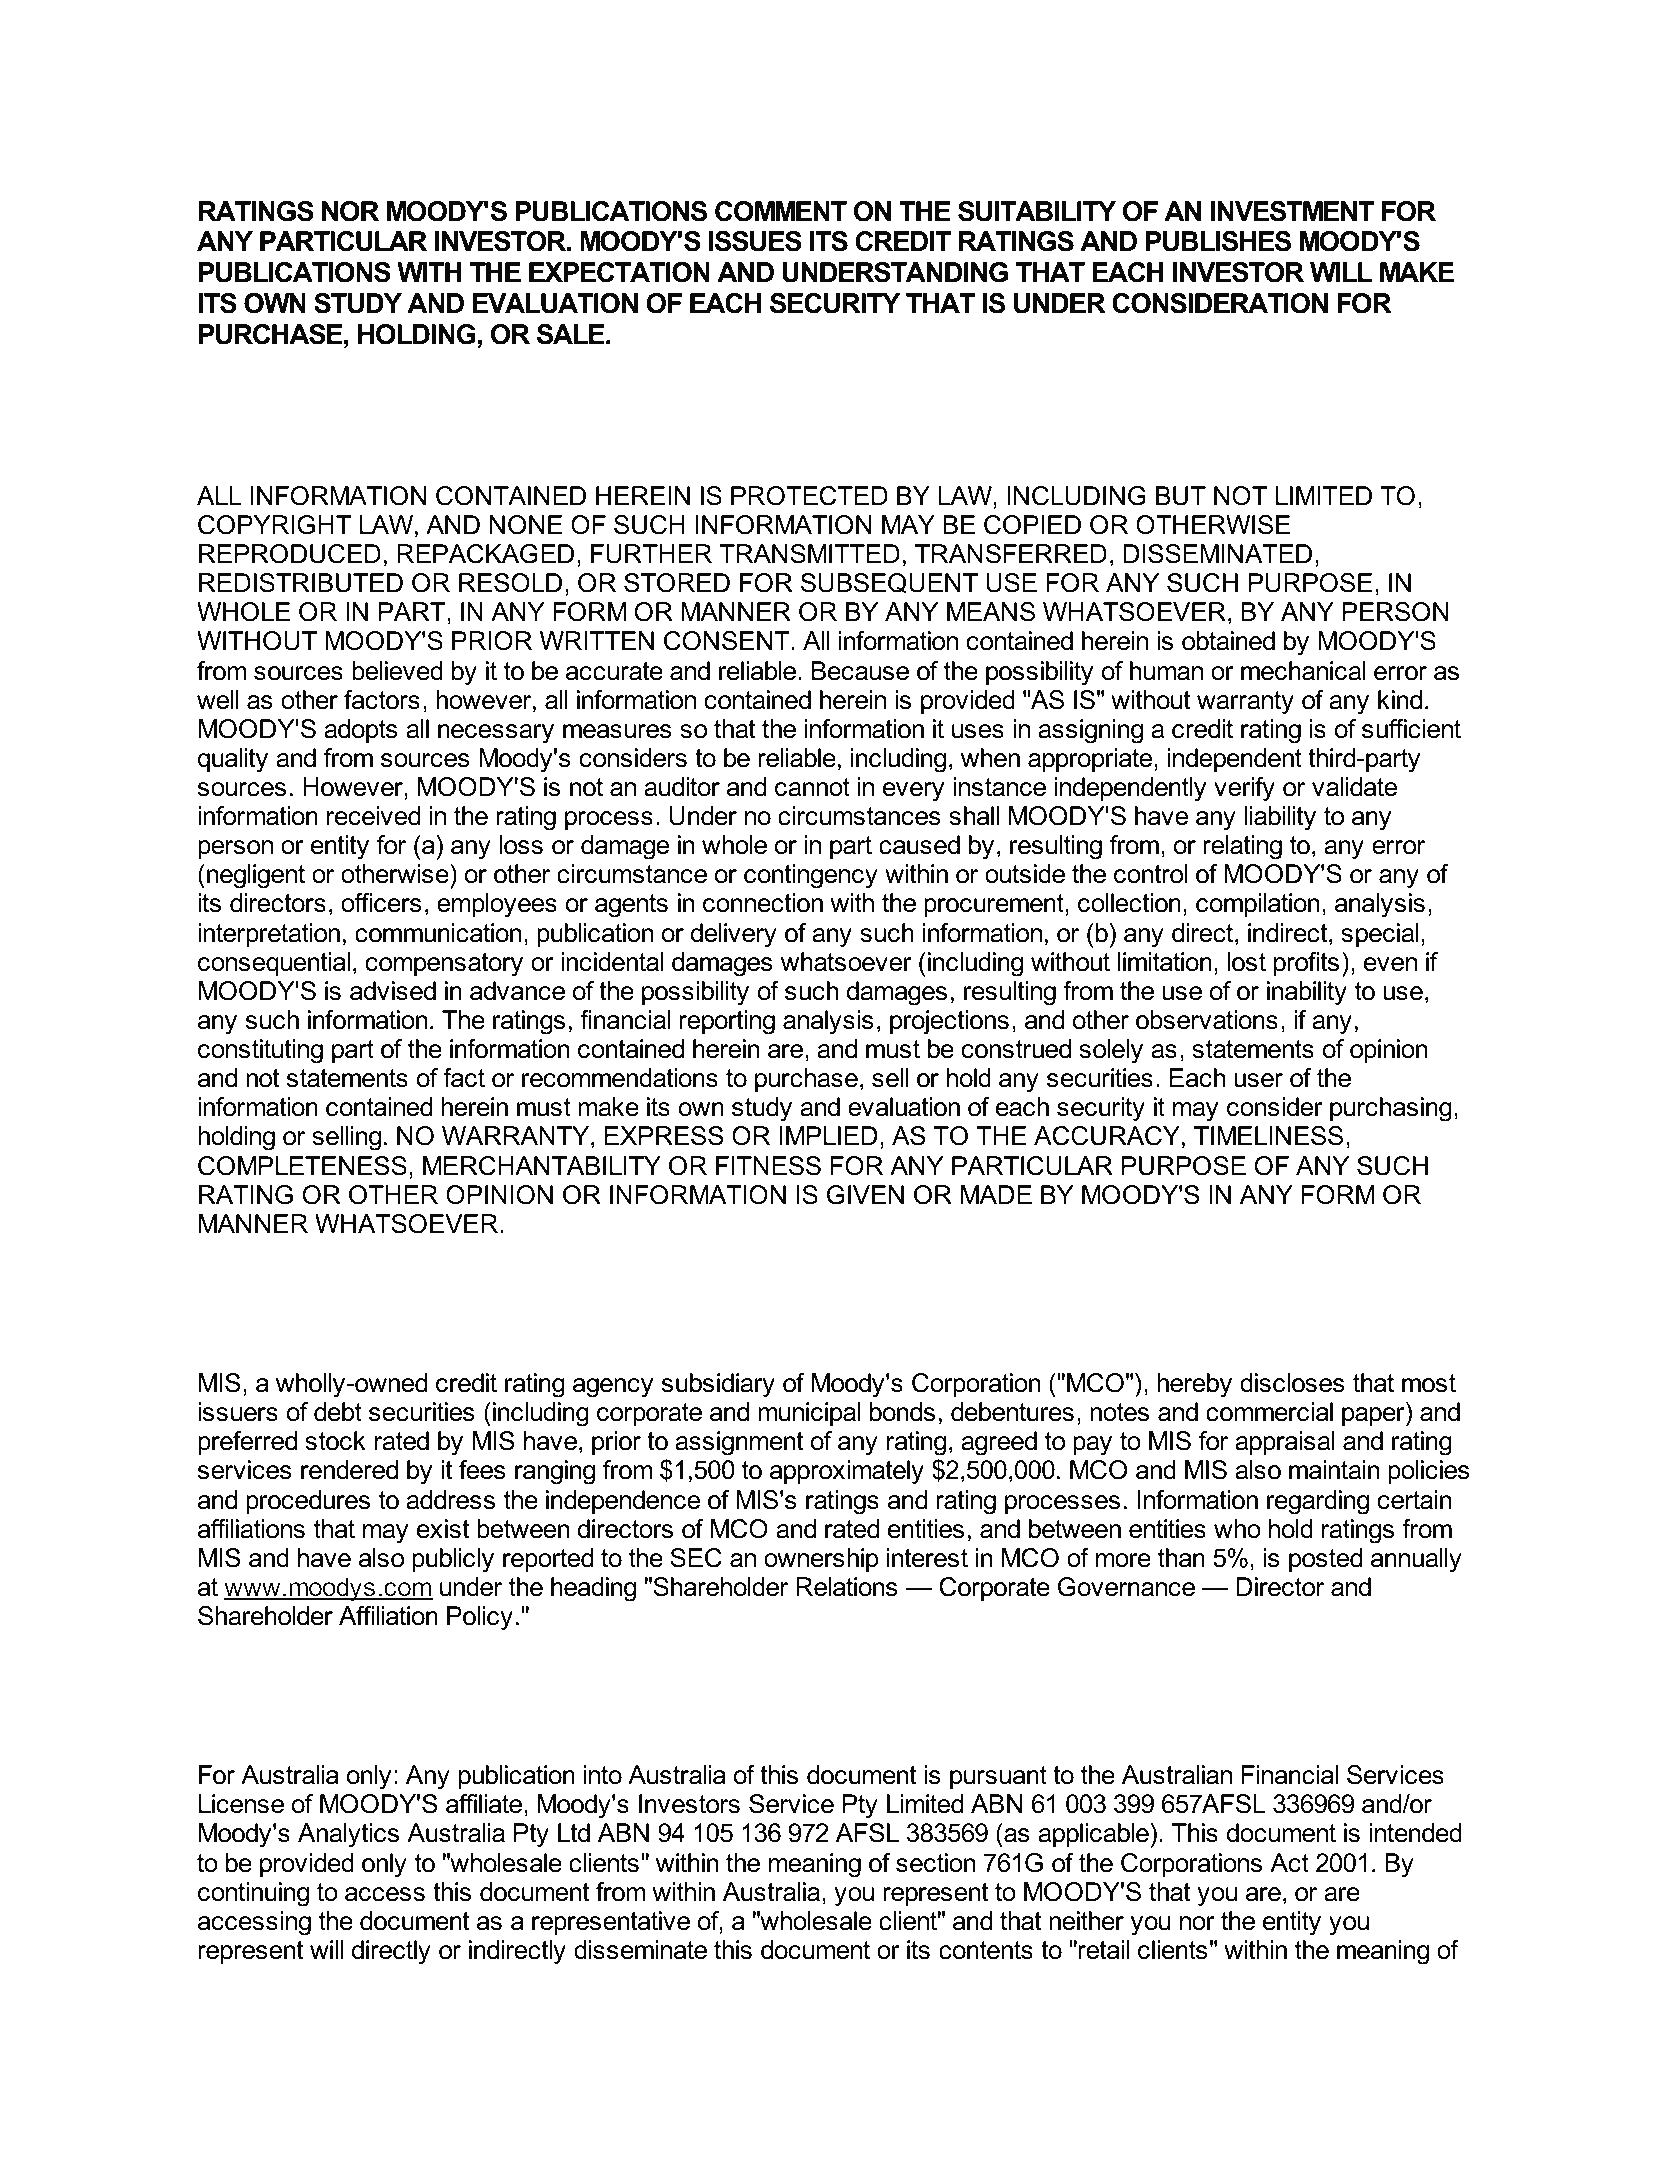  What do you see at coordinates (1257, 905) in the image?
I see `compilation` at bounding box center [1257, 905].
